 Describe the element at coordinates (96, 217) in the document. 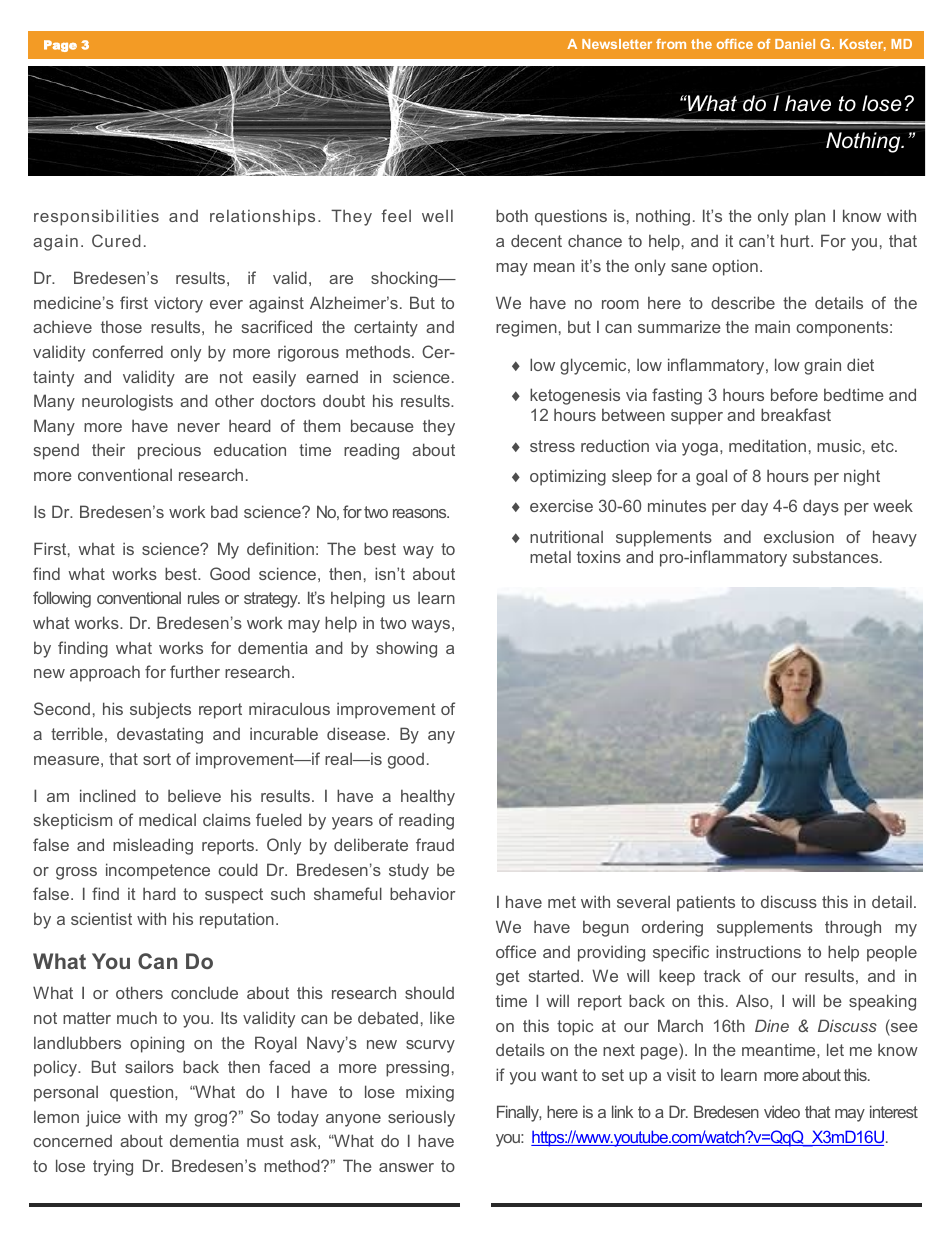

I see `responsibilities` at that location.
